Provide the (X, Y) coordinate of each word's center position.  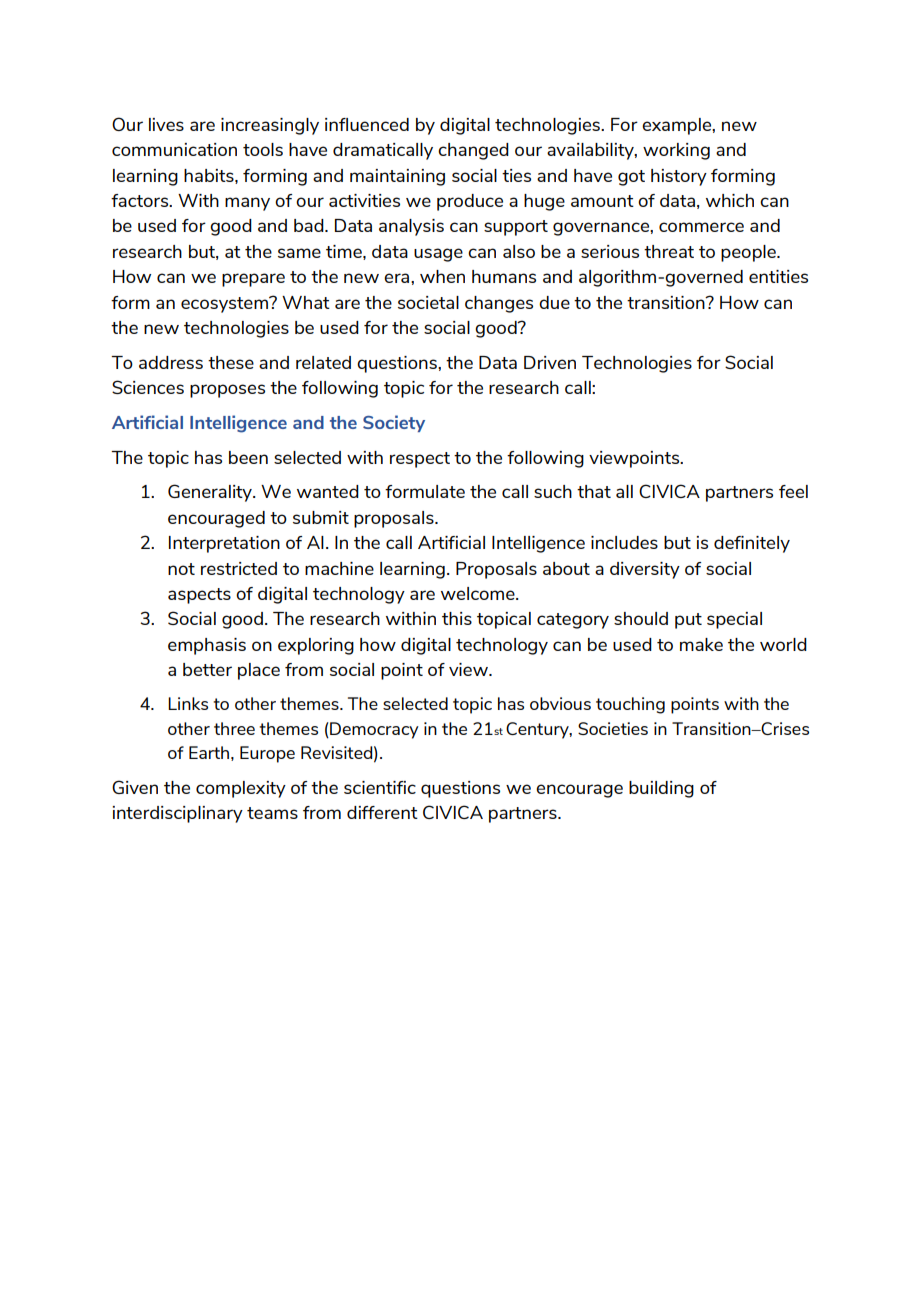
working (676, 151)
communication (174, 149)
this (457, 618)
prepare (253, 280)
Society (394, 423)
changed (473, 151)
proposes (227, 391)
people (749, 253)
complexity (241, 789)
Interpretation (224, 544)
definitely (752, 544)
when (442, 276)
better (207, 669)
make (701, 644)
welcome (479, 593)
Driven (550, 362)
